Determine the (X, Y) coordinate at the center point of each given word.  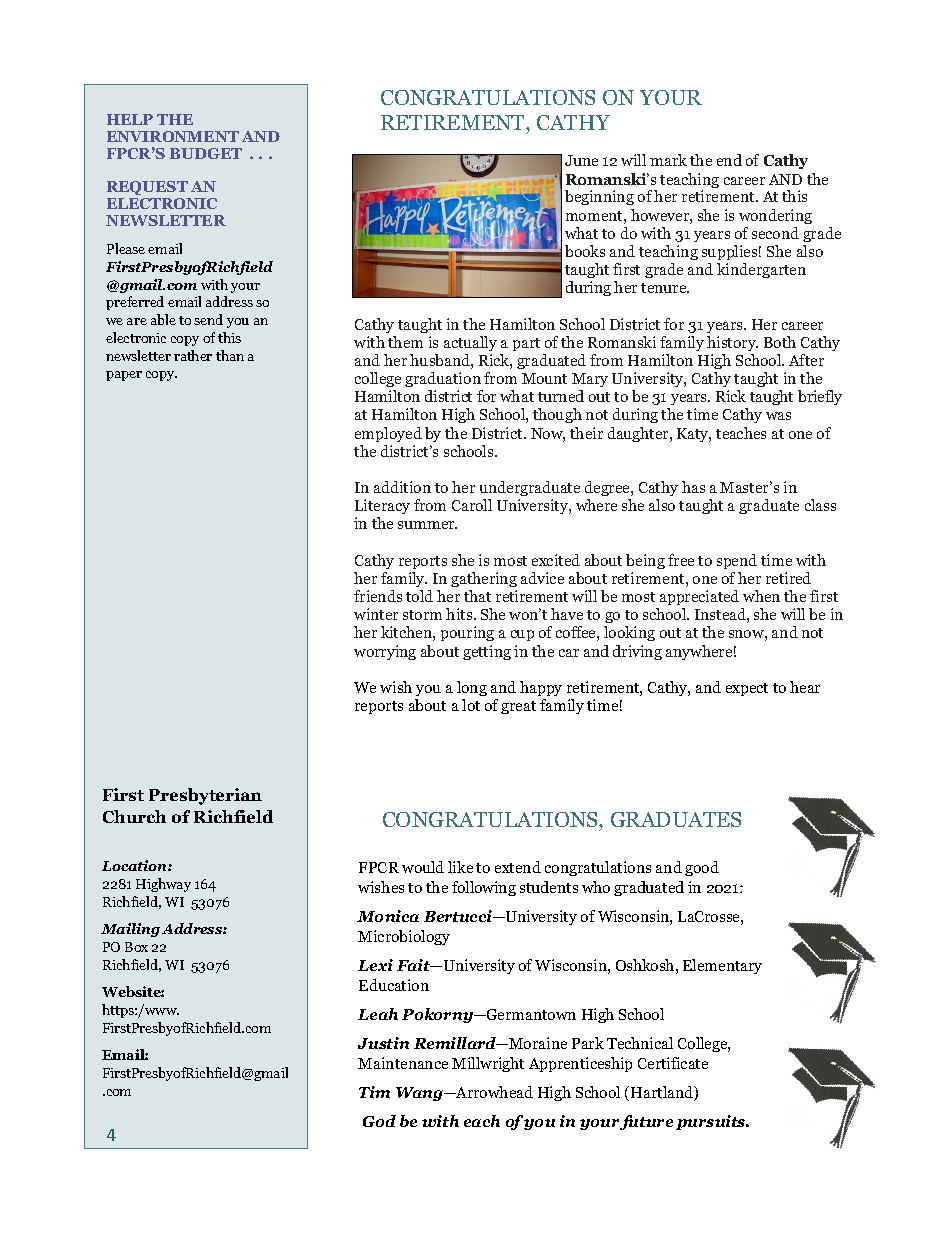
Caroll (472, 505)
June (581, 160)
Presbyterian (205, 796)
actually (470, 343)
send (208, 319)
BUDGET (206, 153)
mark (668, 160)
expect (747, 689)
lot (471, 705)
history (732, 343)
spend (737, 561)
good (702, 868)
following (484, 888)
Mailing (130, 930)
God (379, 1121)
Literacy (382, 508)
